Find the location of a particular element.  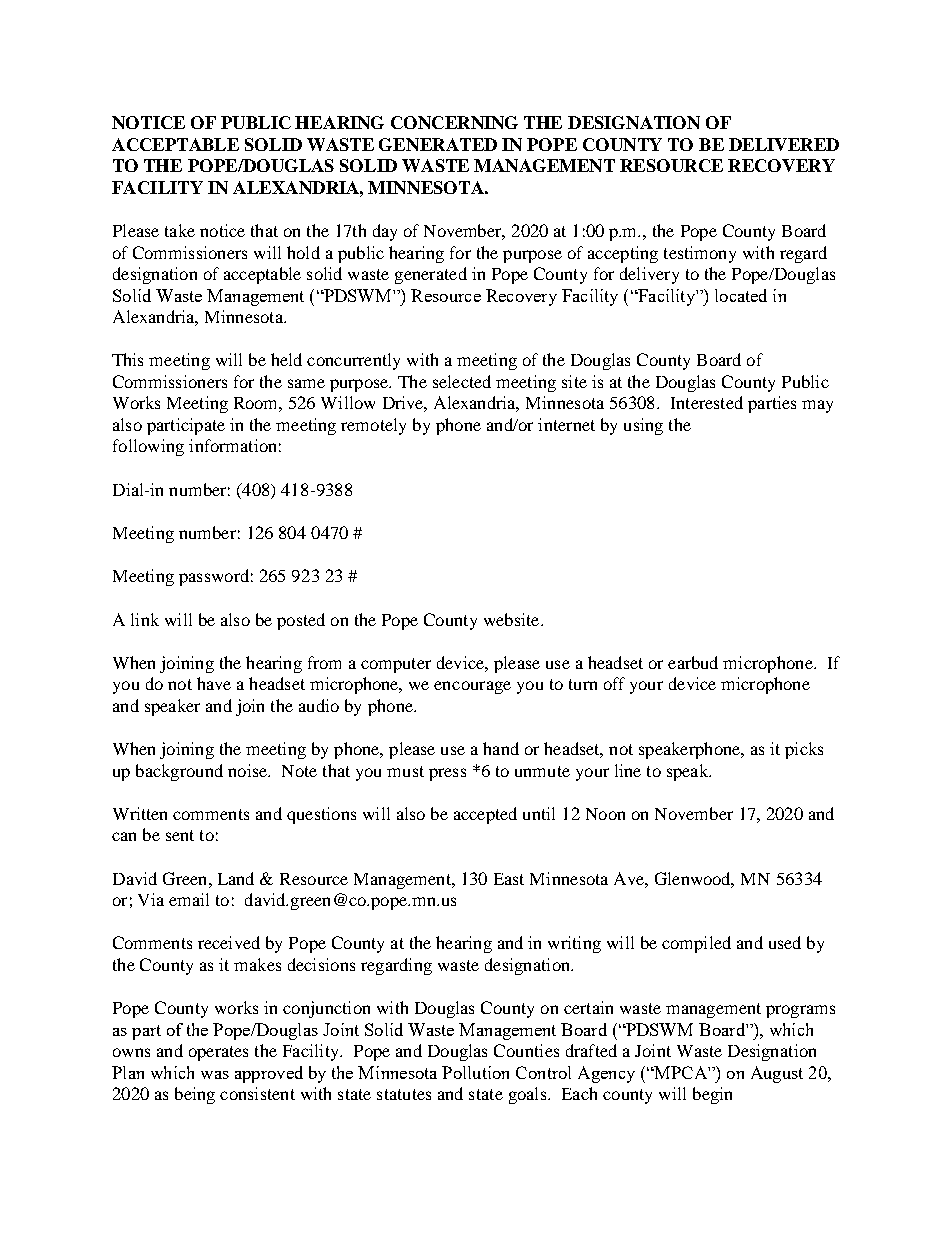

background is located at coordinates (179, 772).
